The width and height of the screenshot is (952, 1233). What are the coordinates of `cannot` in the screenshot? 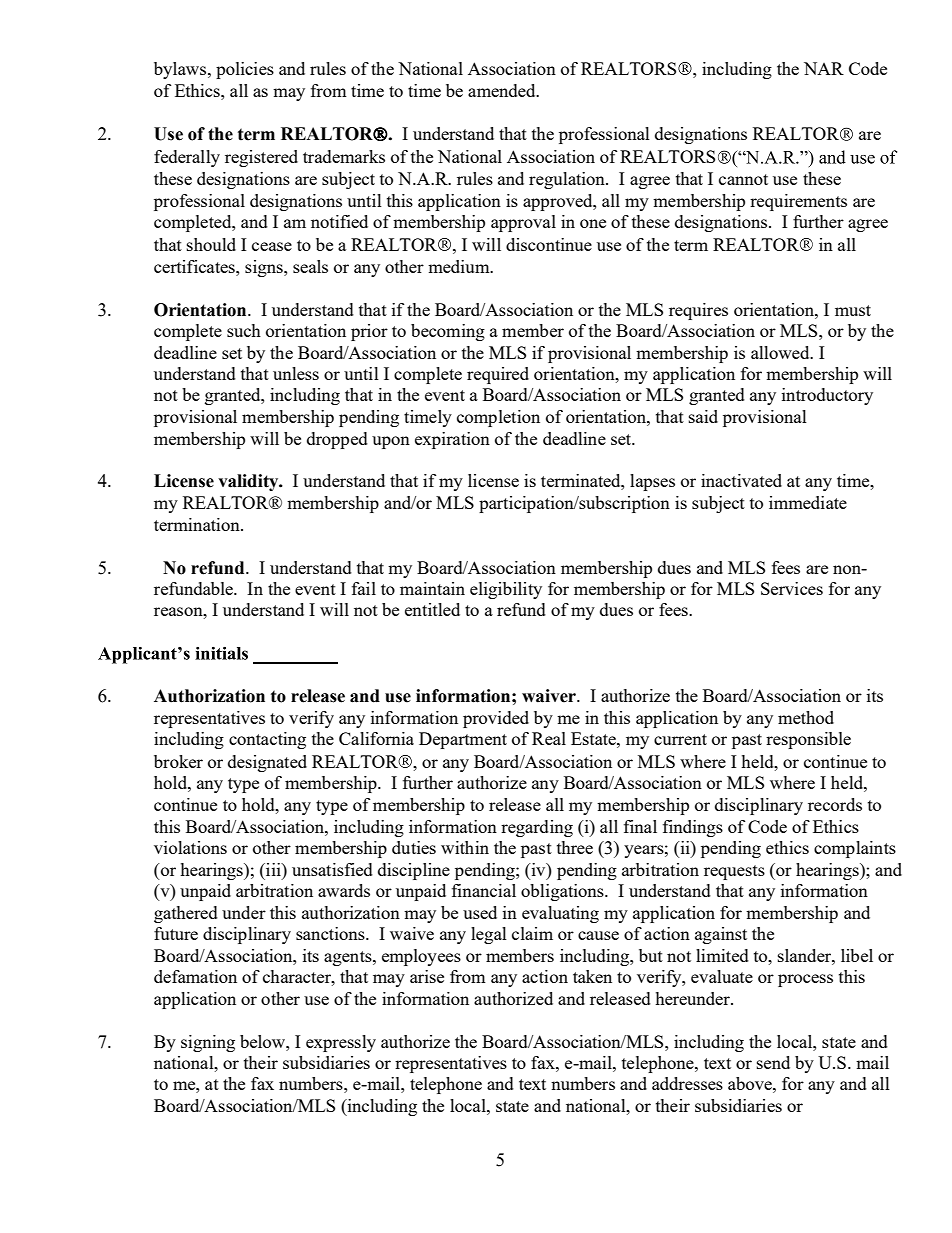 It's located at (743, 179).
